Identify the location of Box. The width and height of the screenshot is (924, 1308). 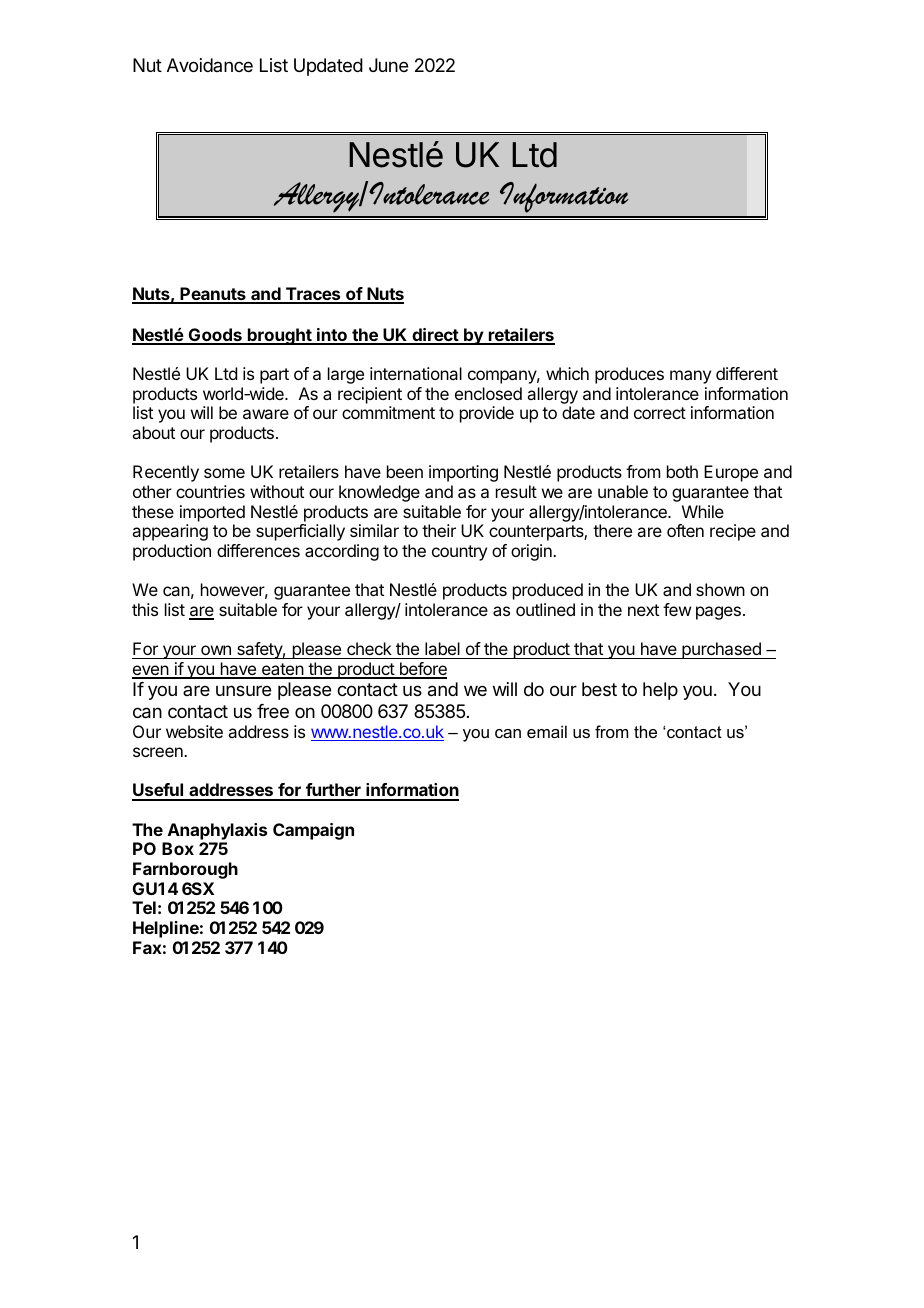
(178, 848).
